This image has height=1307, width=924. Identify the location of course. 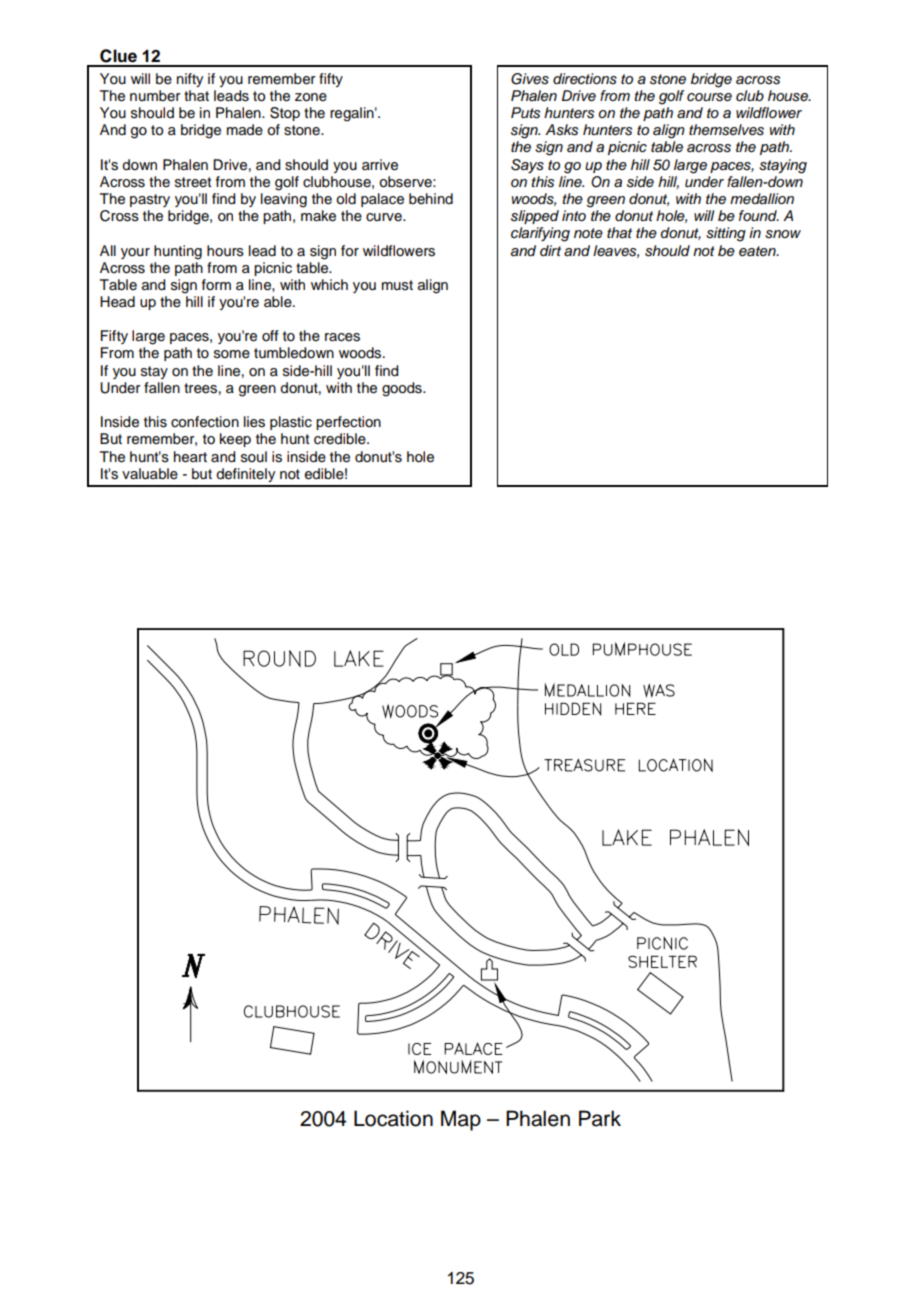
(709, 97).
